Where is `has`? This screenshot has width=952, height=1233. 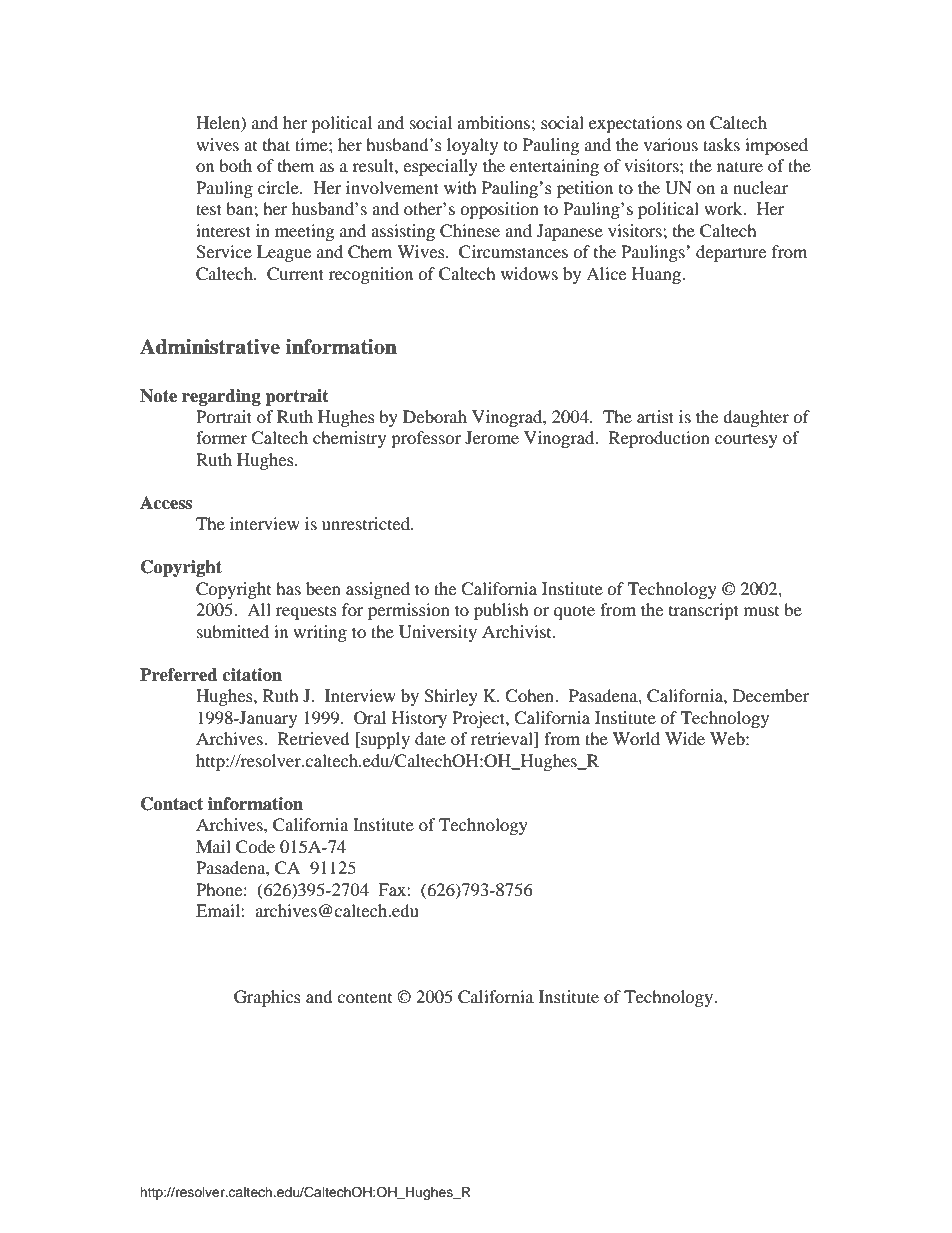 has is located at coordinates (288, 588).
